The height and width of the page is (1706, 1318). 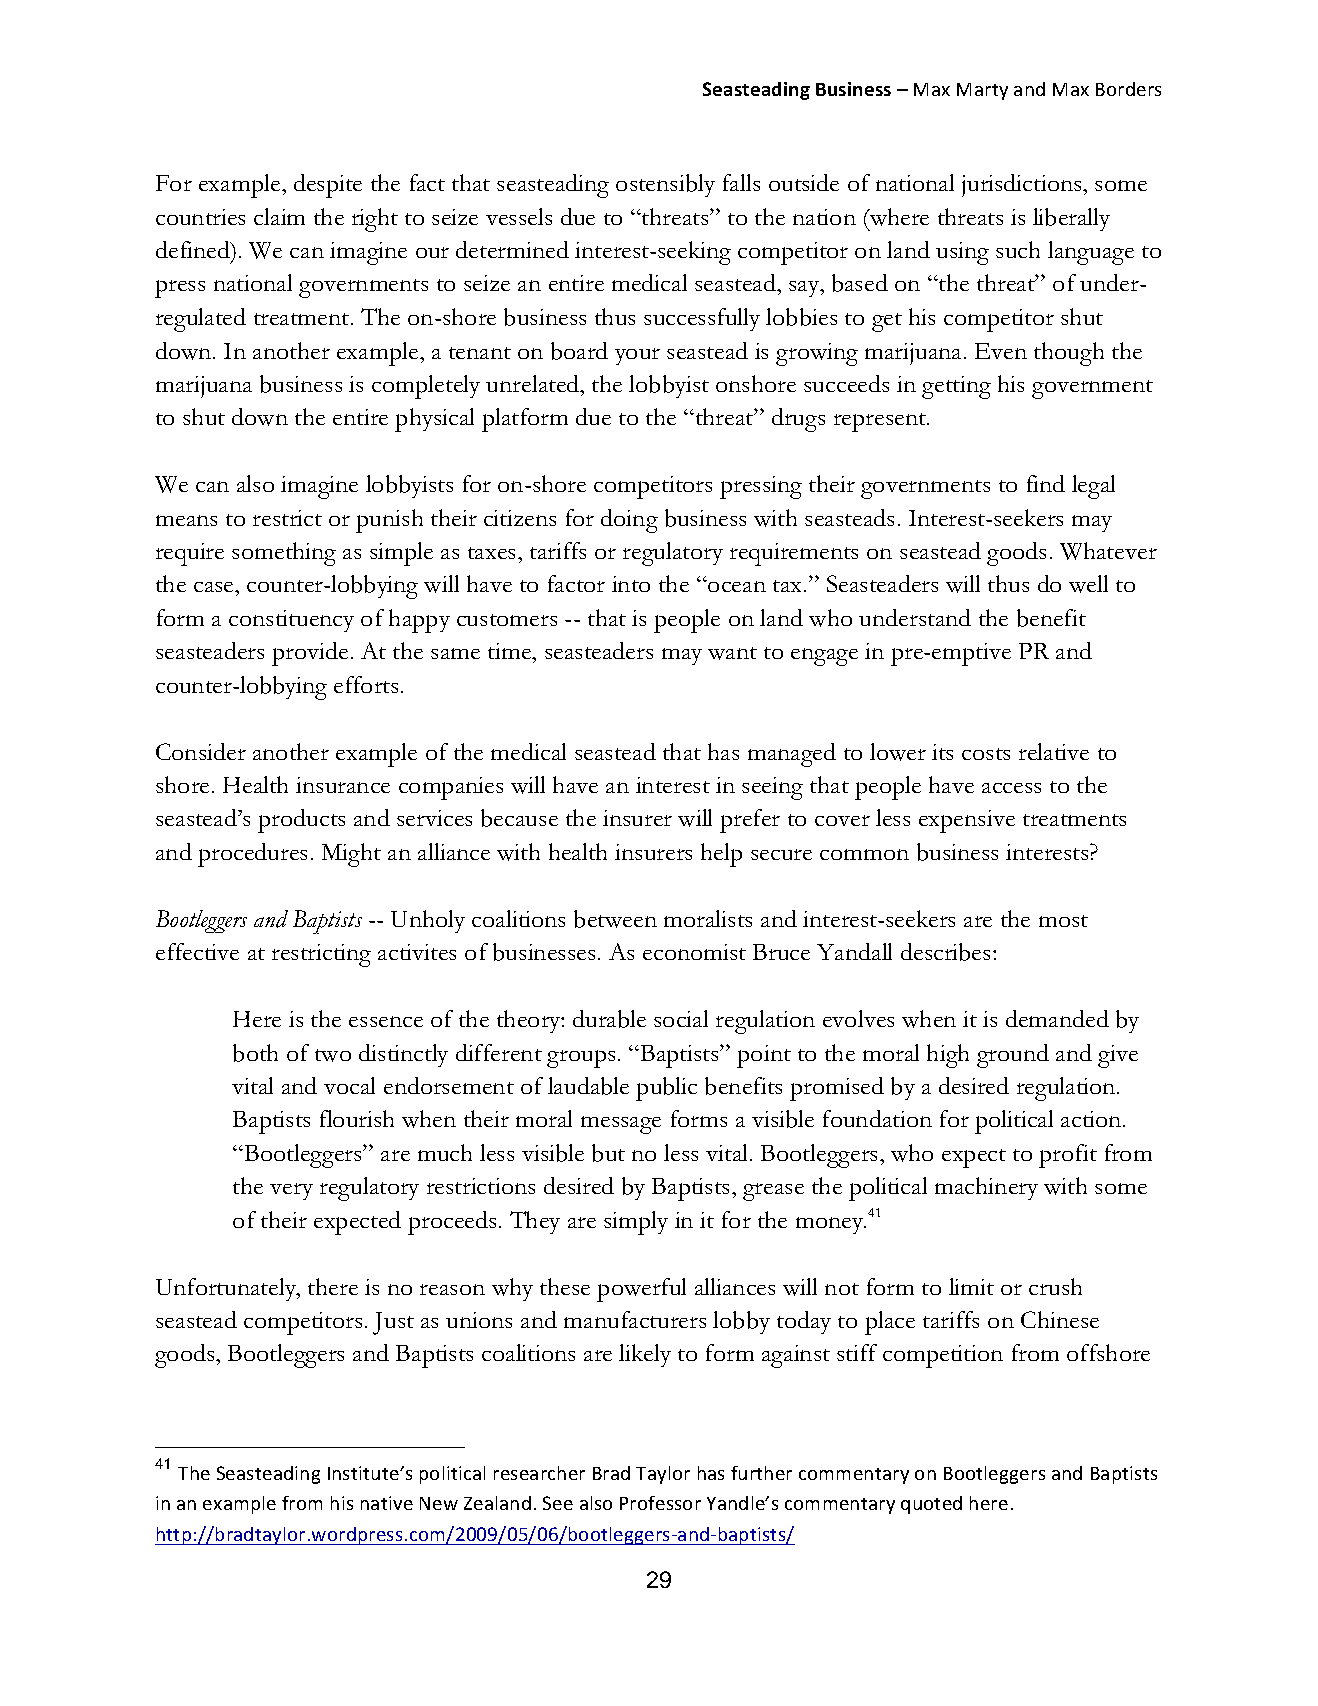 I want to click on ostensibly, so click(x=665, y=185).
